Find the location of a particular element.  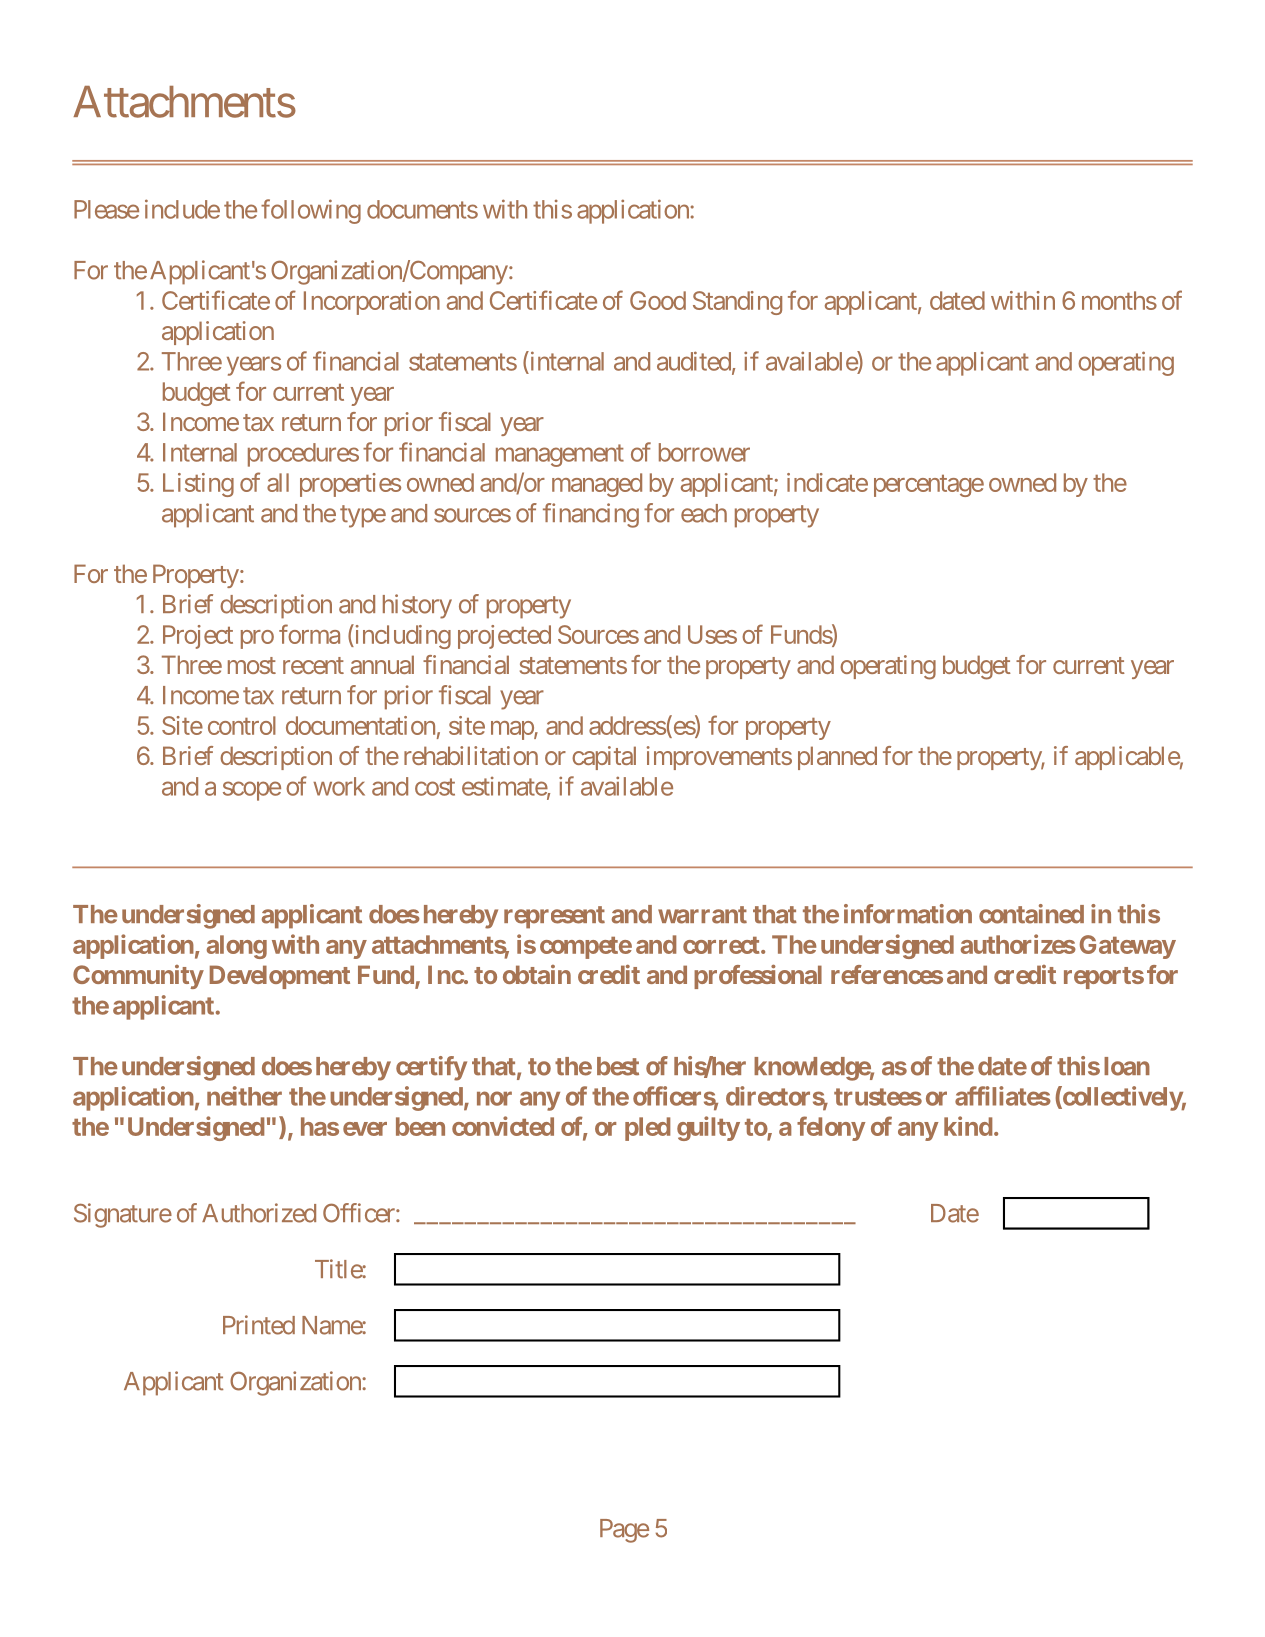

kind is located at coordinates (968, 1126).
